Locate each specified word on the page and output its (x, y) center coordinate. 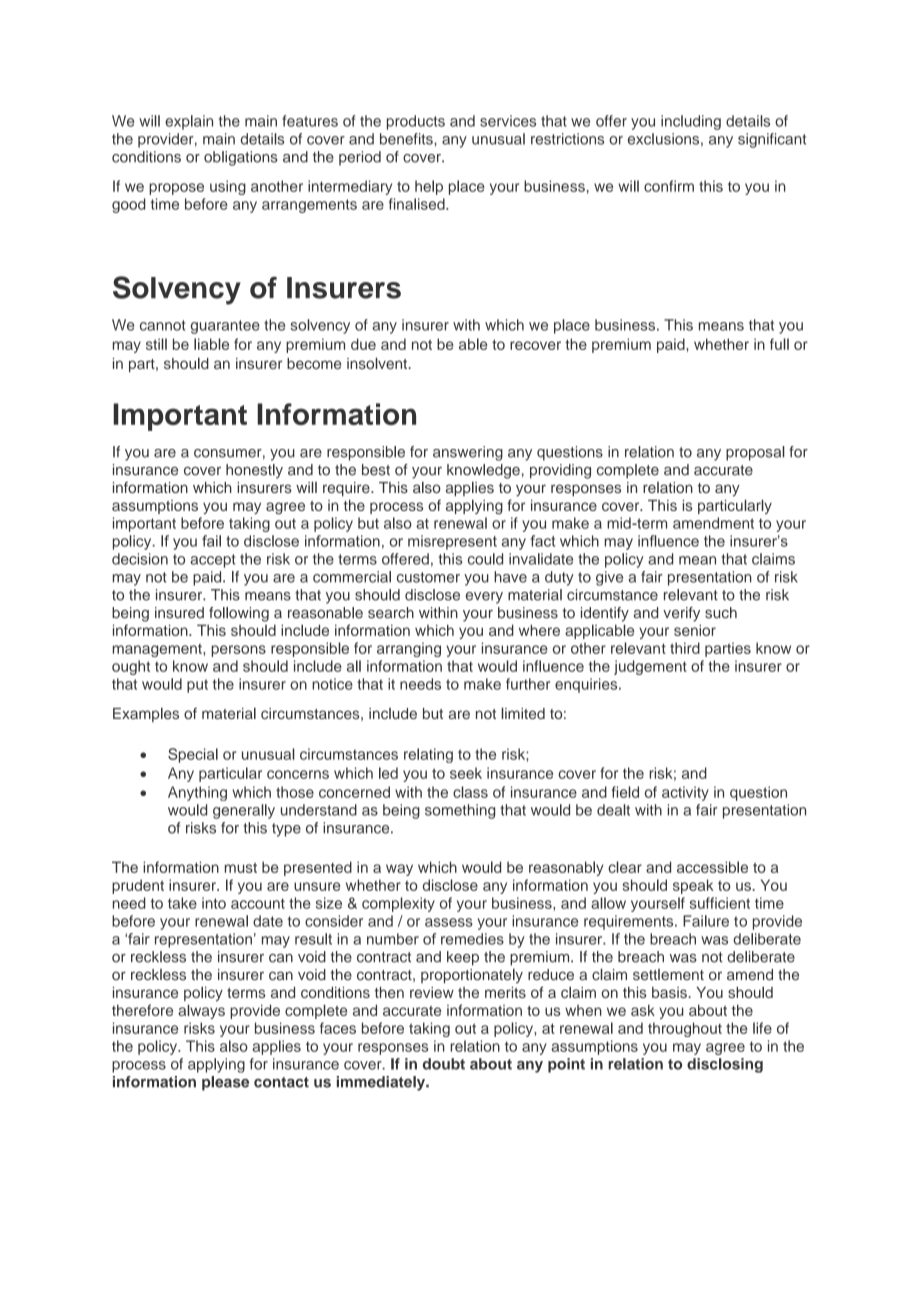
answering (468, 453)
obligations (241, 158)
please (225, 1083)
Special (193, 755)
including (691, 122)
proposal (755, 453)
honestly (254, 471)
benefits (407, 139)
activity (685, 793)
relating (428, 755)
